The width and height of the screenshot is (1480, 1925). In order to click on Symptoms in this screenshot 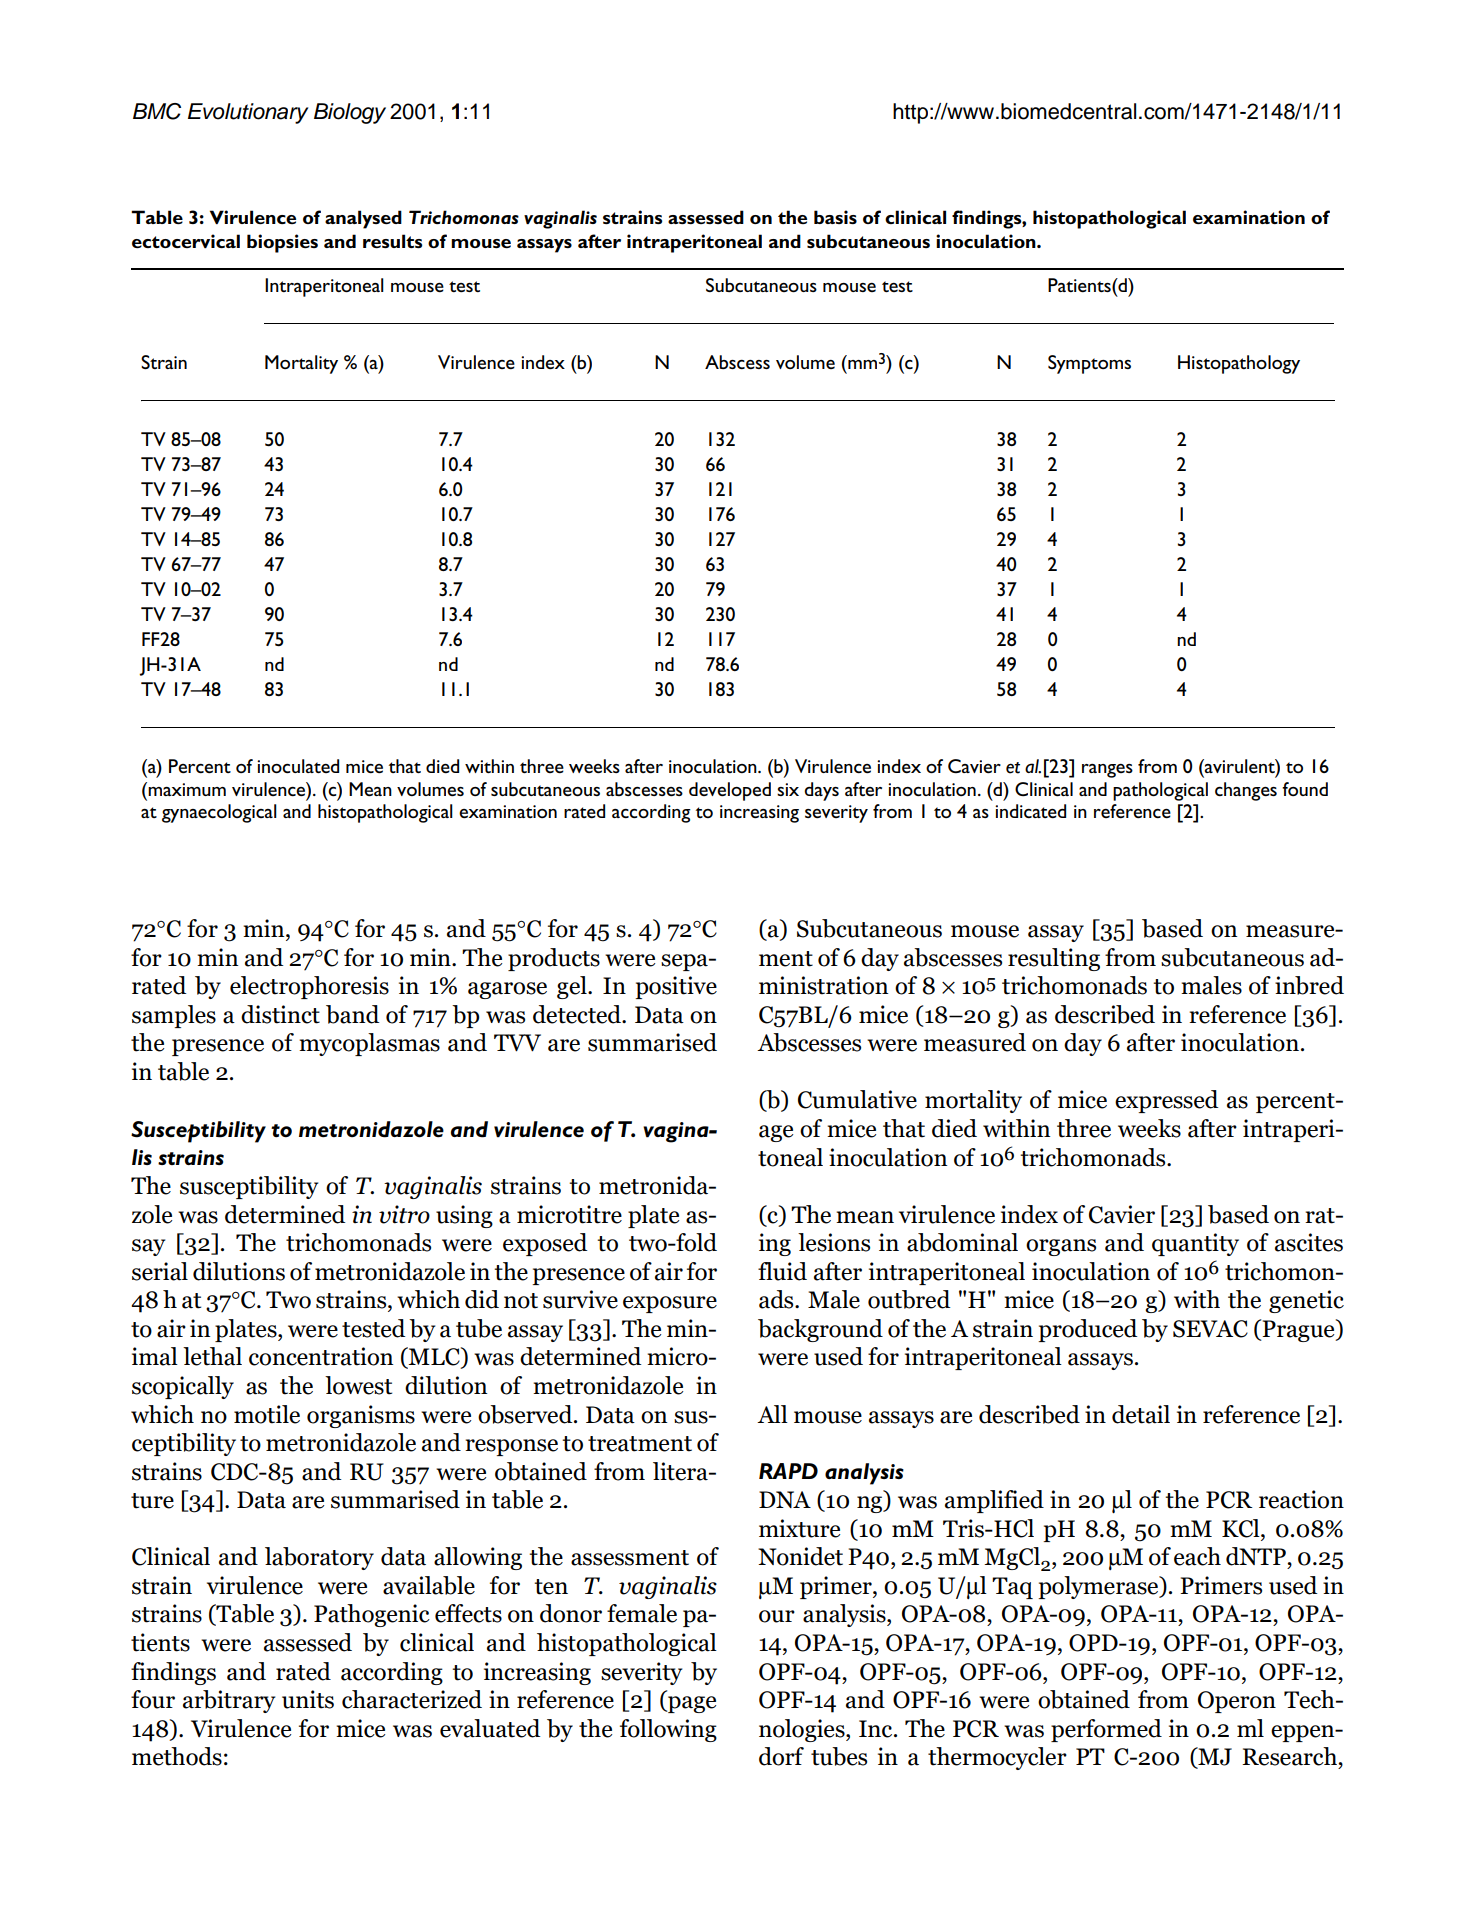, I will do `click(1089, 364)`.
